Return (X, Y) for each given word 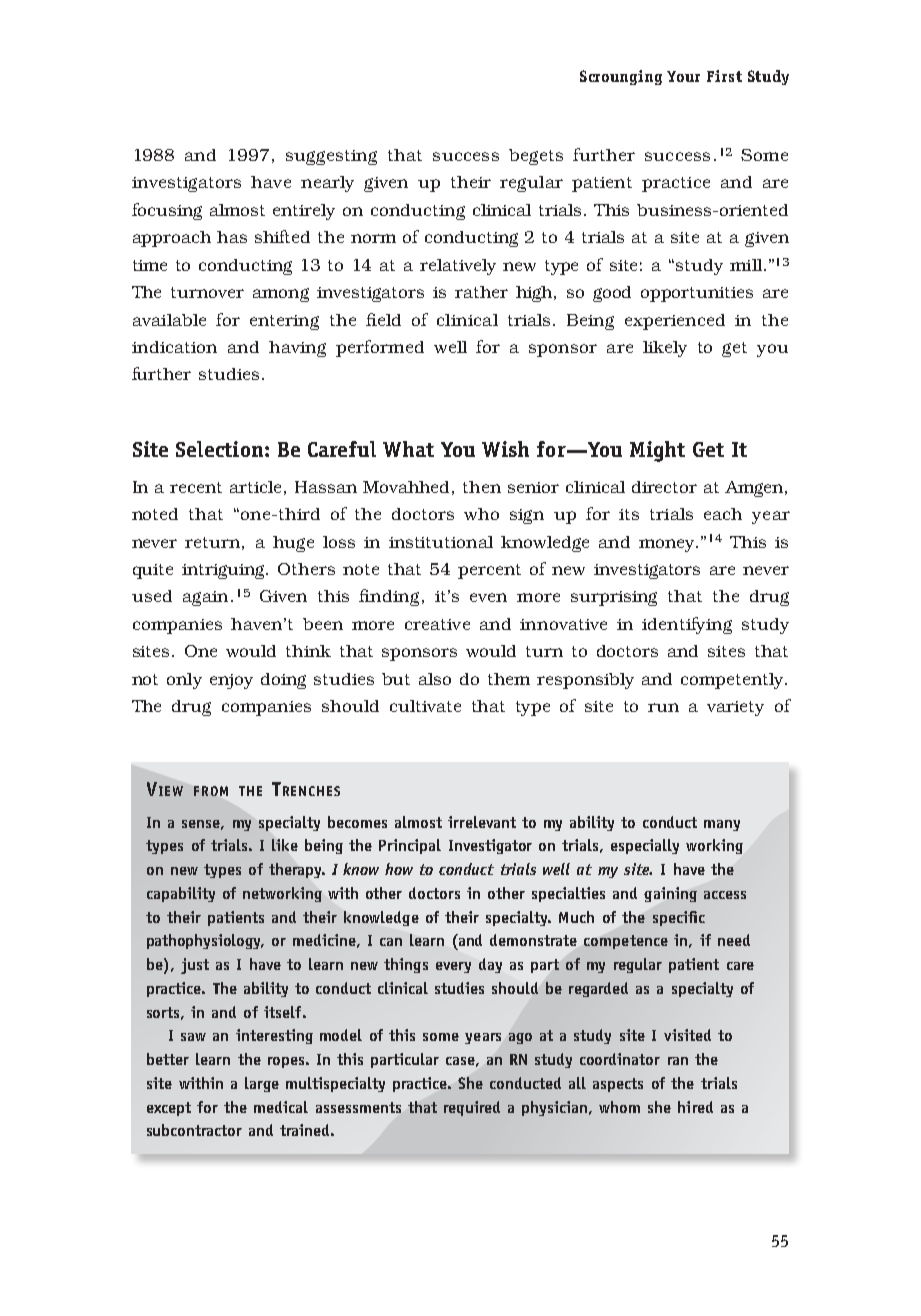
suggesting (331, 157)
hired (695, 1107)
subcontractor (194, 1130)
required (472, 1108)
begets (536, 157)
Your (683, 76)
